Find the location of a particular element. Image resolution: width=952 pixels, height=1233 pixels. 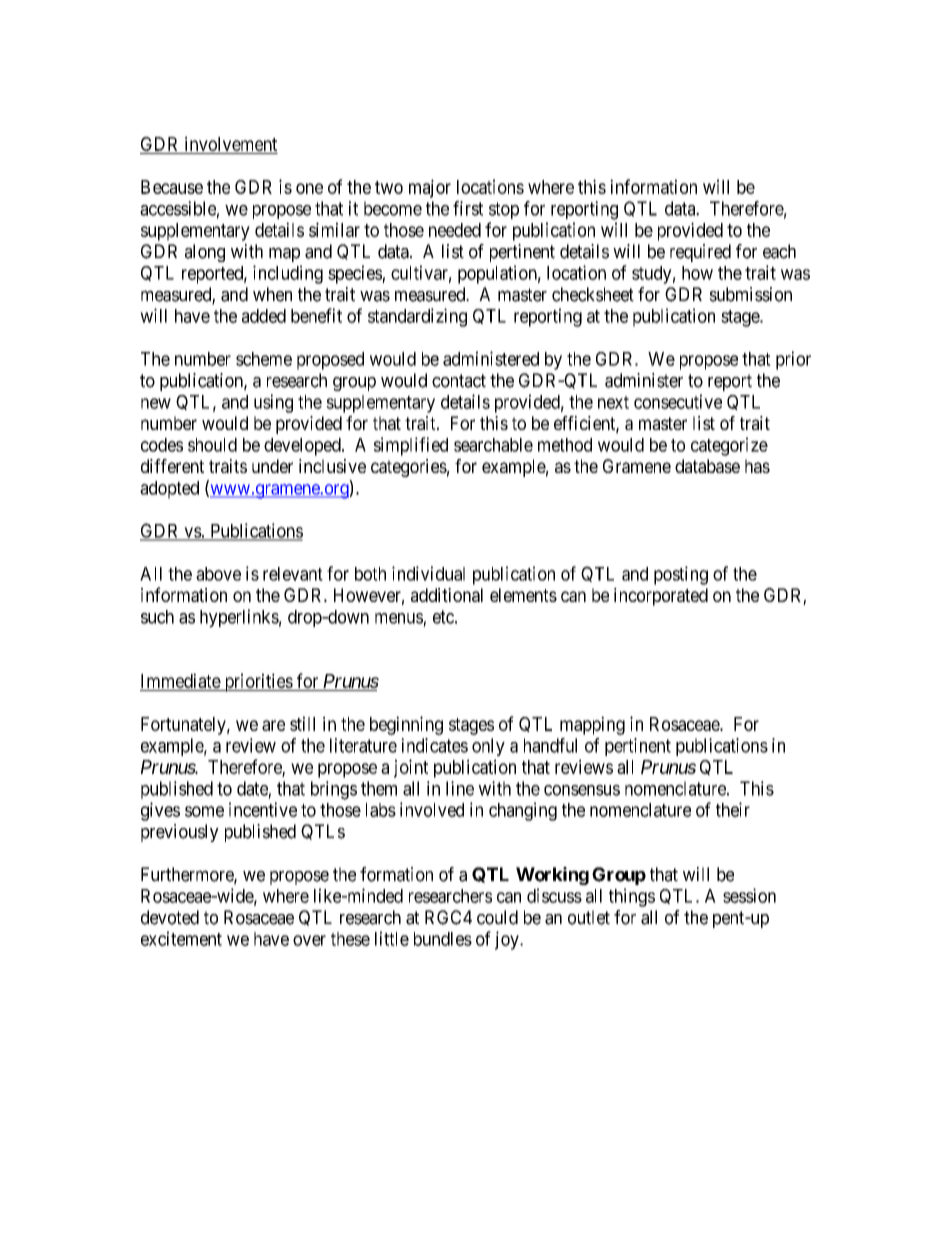

menus is located at coordinates (399, 618).
